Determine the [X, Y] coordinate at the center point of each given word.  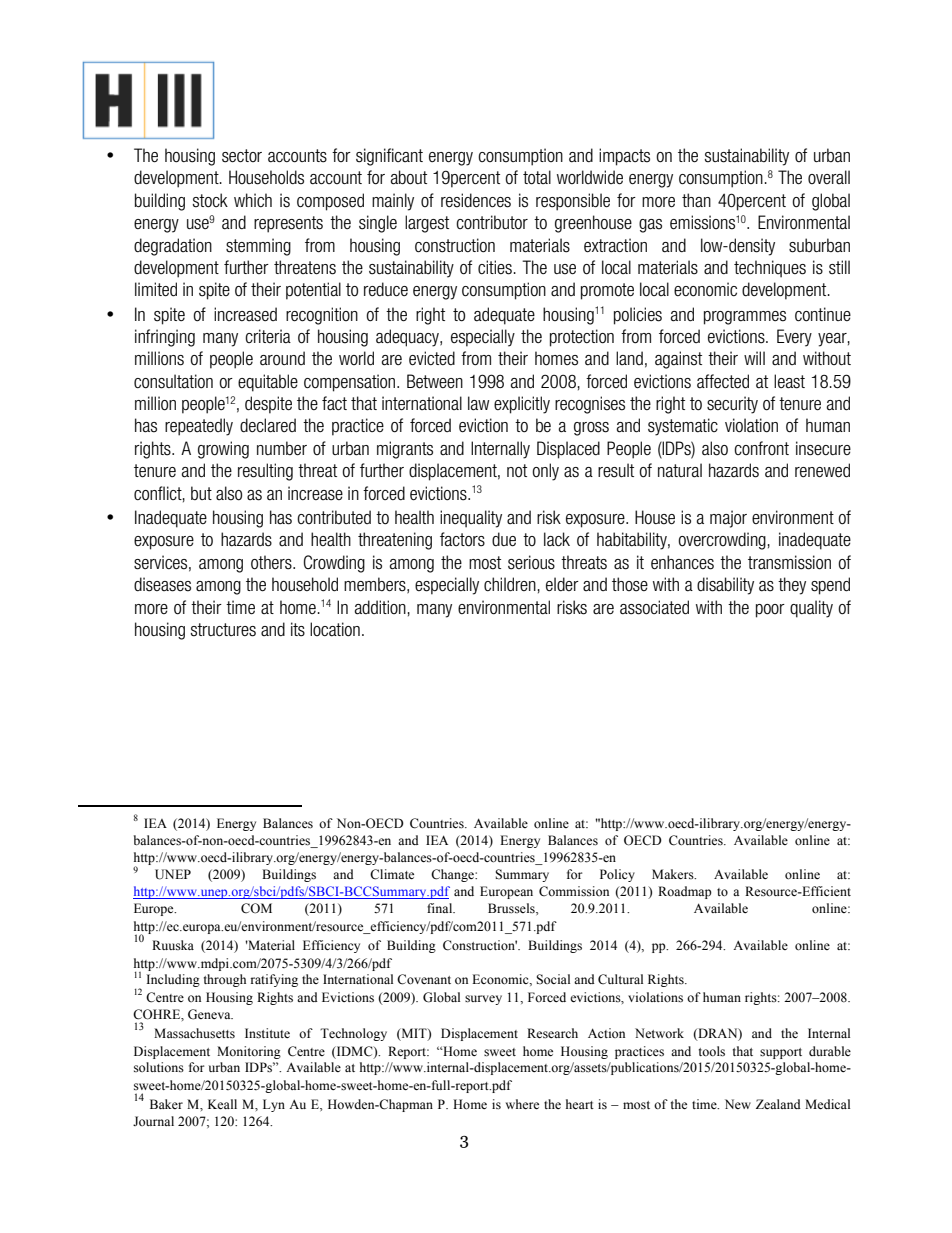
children [510, 584]
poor [770, 611]
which [253, 200]
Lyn [274, 1105]
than [696, 200]
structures [223, 630]
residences [476, 200]
